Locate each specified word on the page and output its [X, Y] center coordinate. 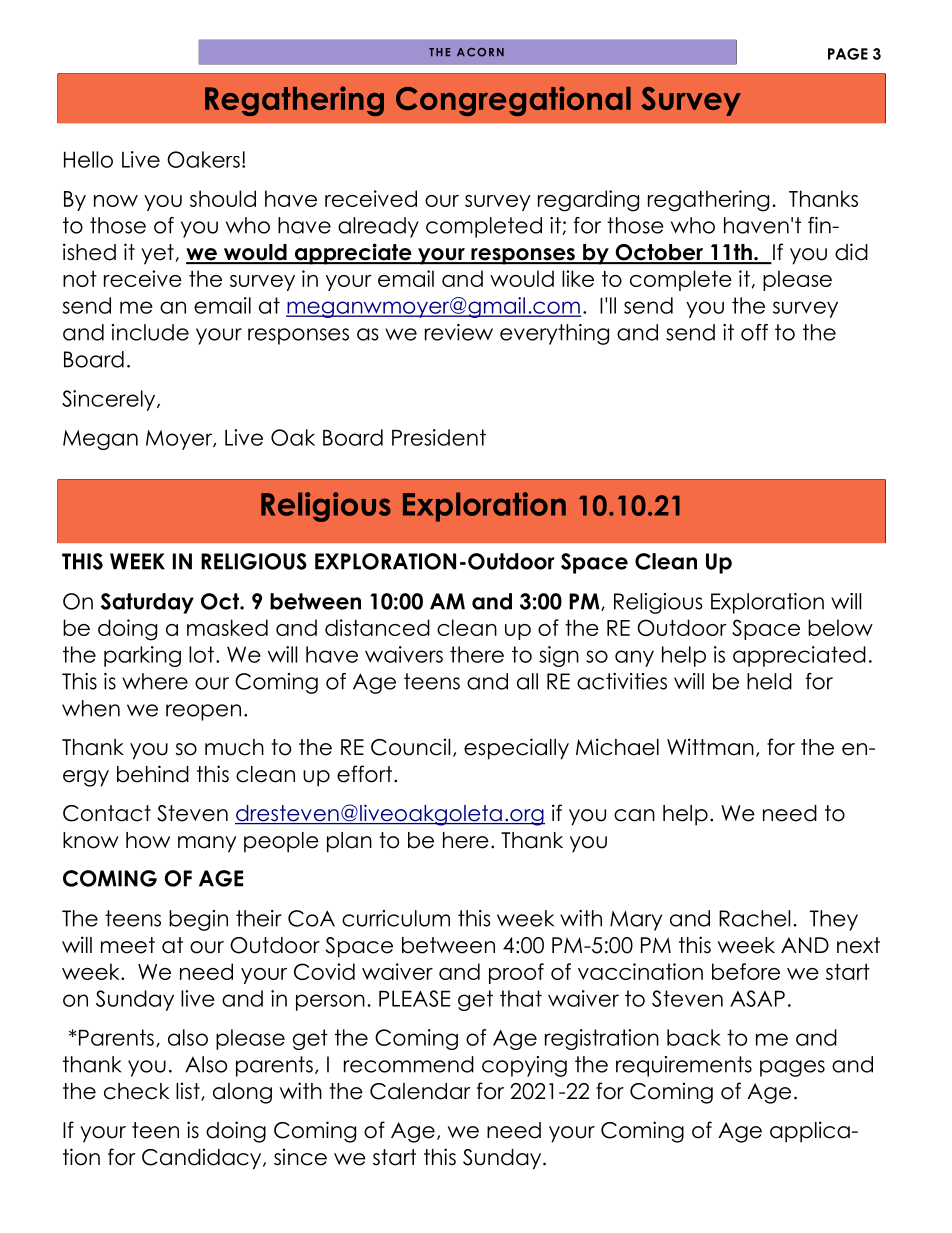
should [223, 198]
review [459, 332]
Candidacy [203, 1159]
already [378, 227]
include [150, 332]
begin [198, 920]
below [840, 627]
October [659, 253]
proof [516, 973]
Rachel [754, 918]
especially [516, 749]
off [754, 332]
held [769, 681]
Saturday [147, 603]
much [234, 747]
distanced [377, 627]
